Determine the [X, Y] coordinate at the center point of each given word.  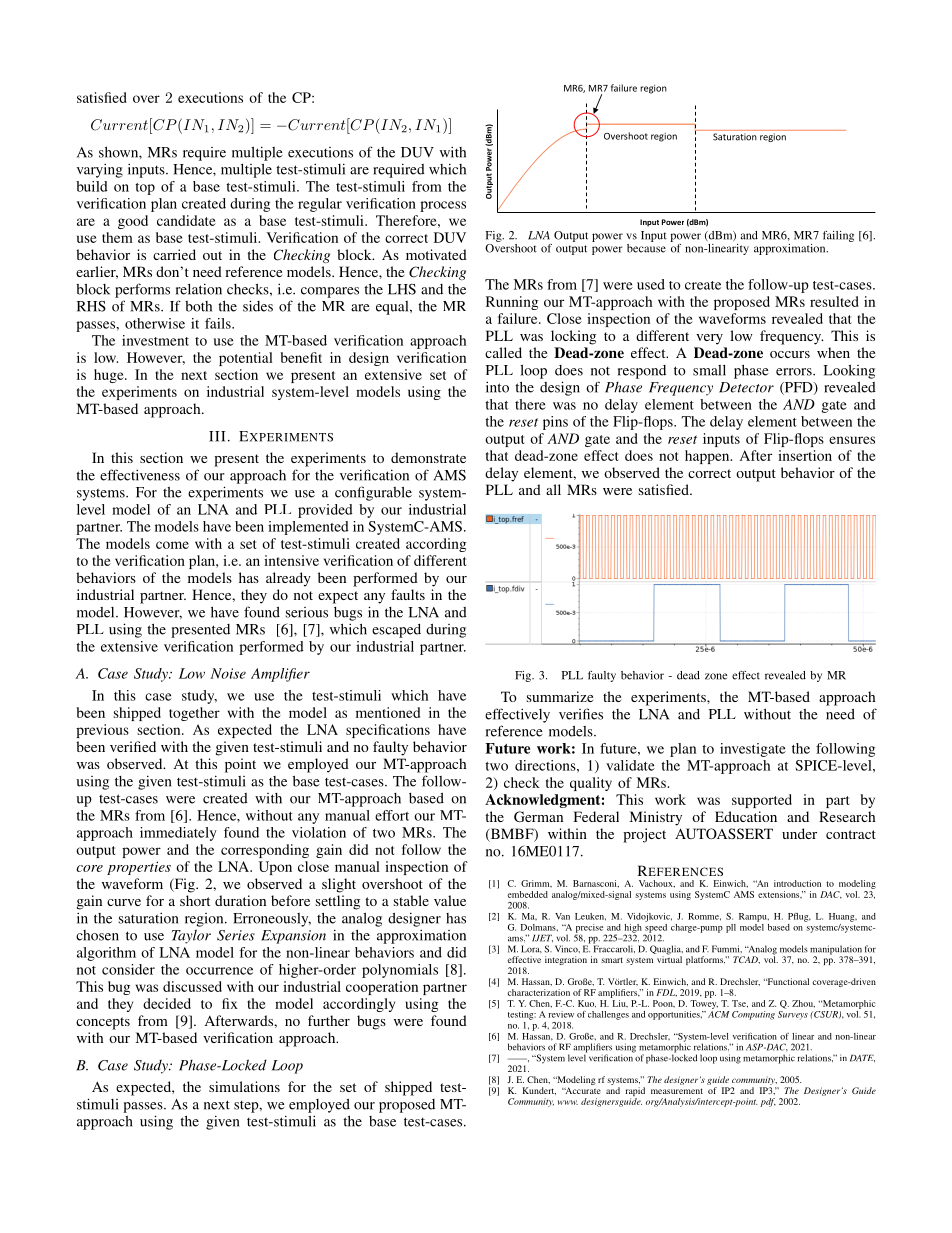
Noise [228, 673]
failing [838, 236]
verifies [581, 714]
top [145, 189]
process [443, 206]
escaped [396, 631]
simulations [244, 1086]
